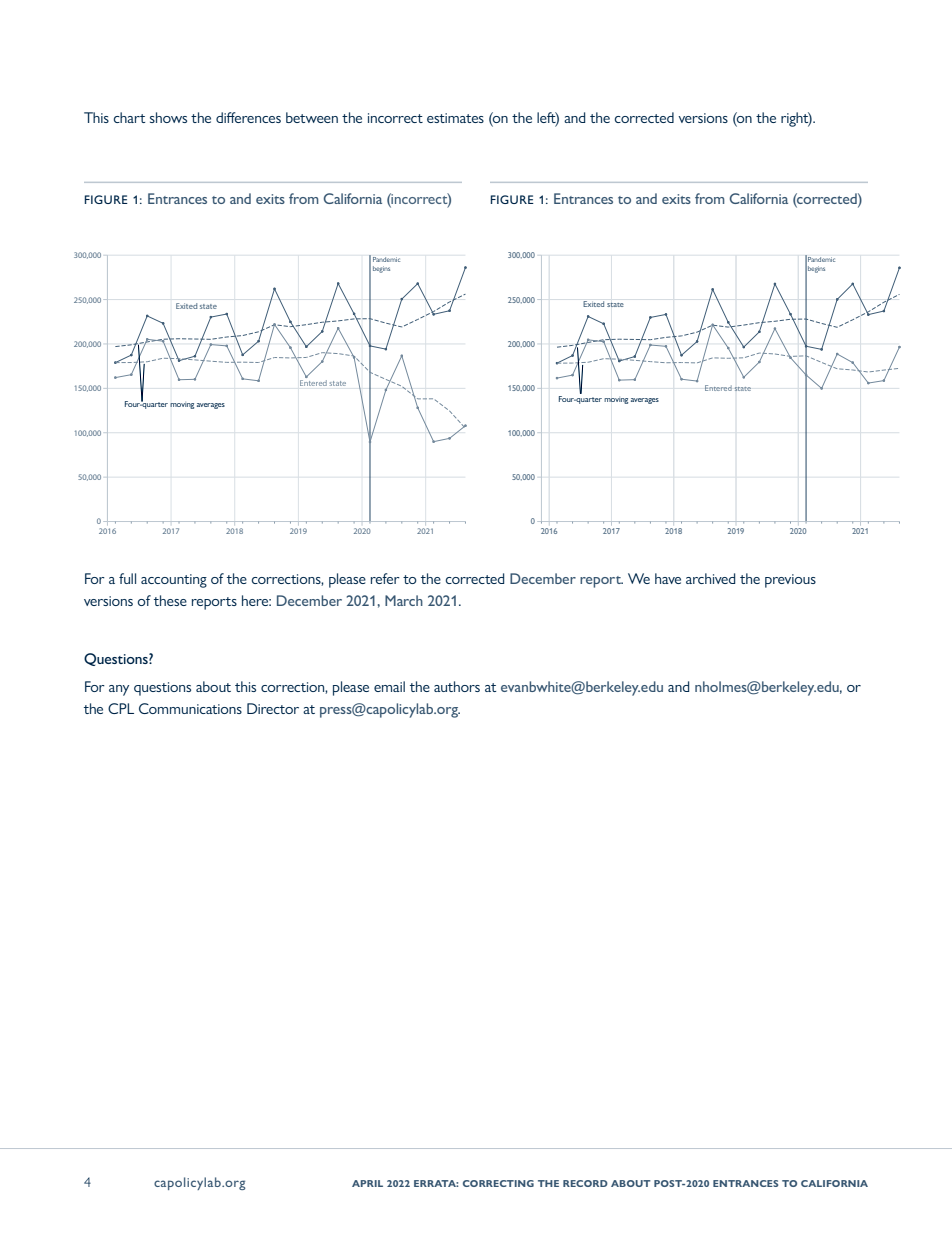  What do you see at coordinates (455, 118) in the screenshot?
I see `estimates` at bounding box center [455, 118].
